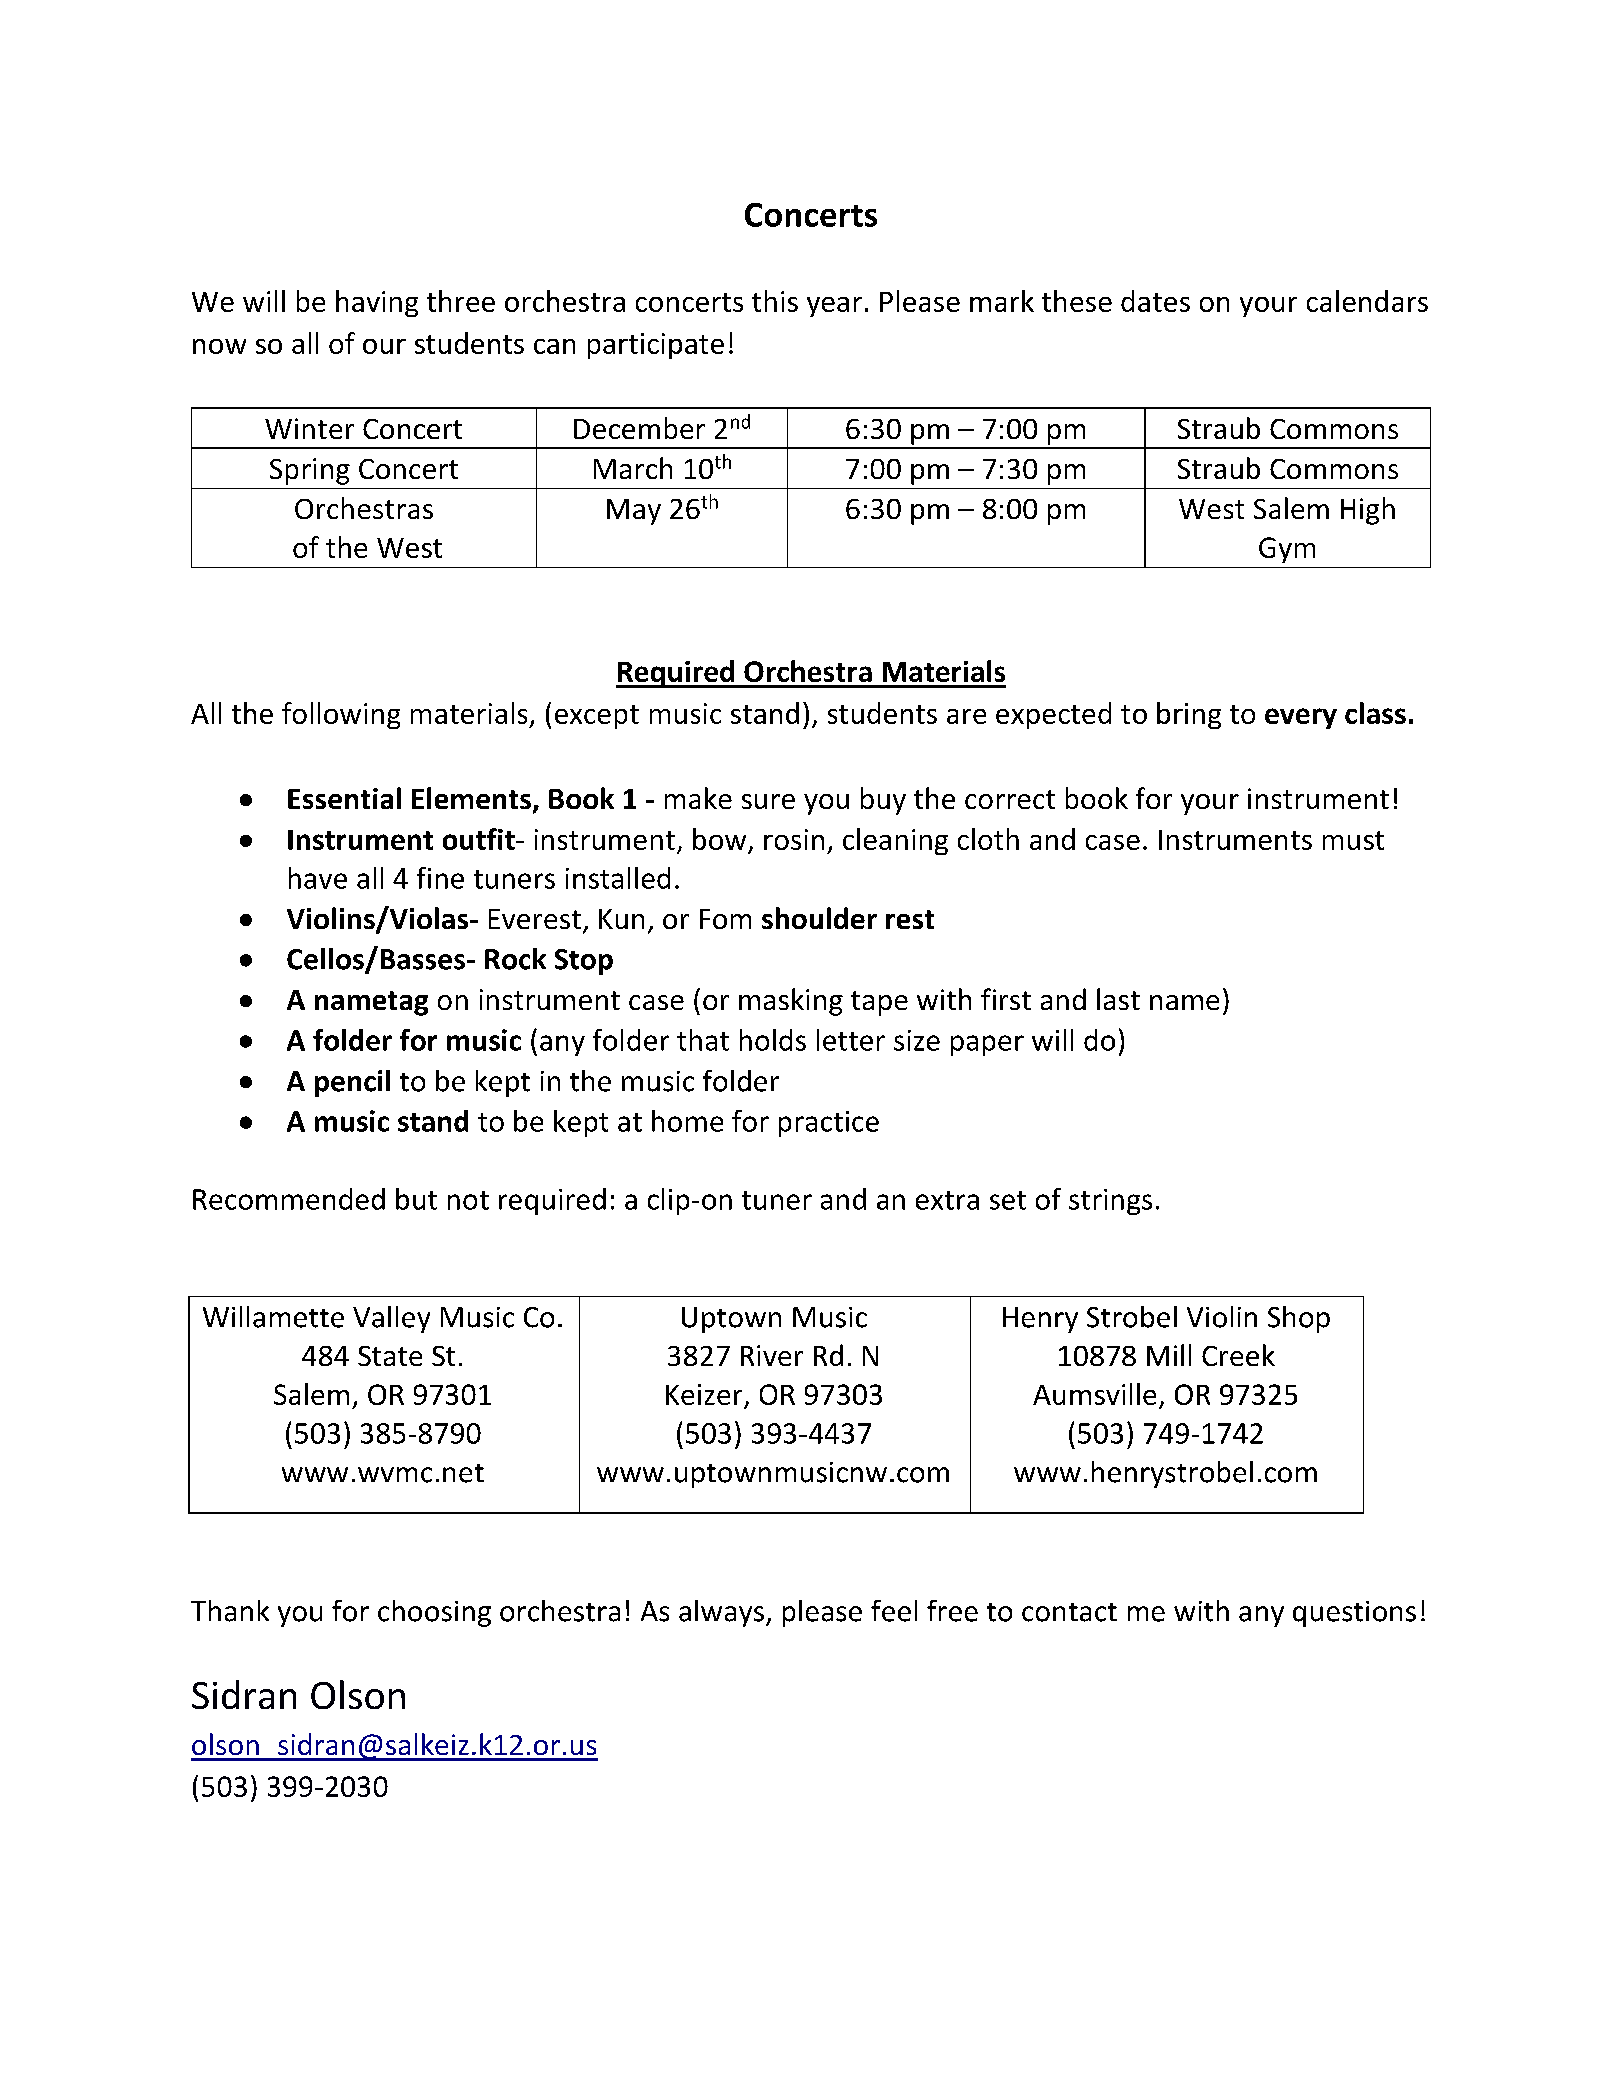 Image resolution: width=1622 pixels, height=2099 pixels. What do you see at coordinates (434, 1613) in the screenshot?
I see `choosing` at bounding box center [434, 1613].
